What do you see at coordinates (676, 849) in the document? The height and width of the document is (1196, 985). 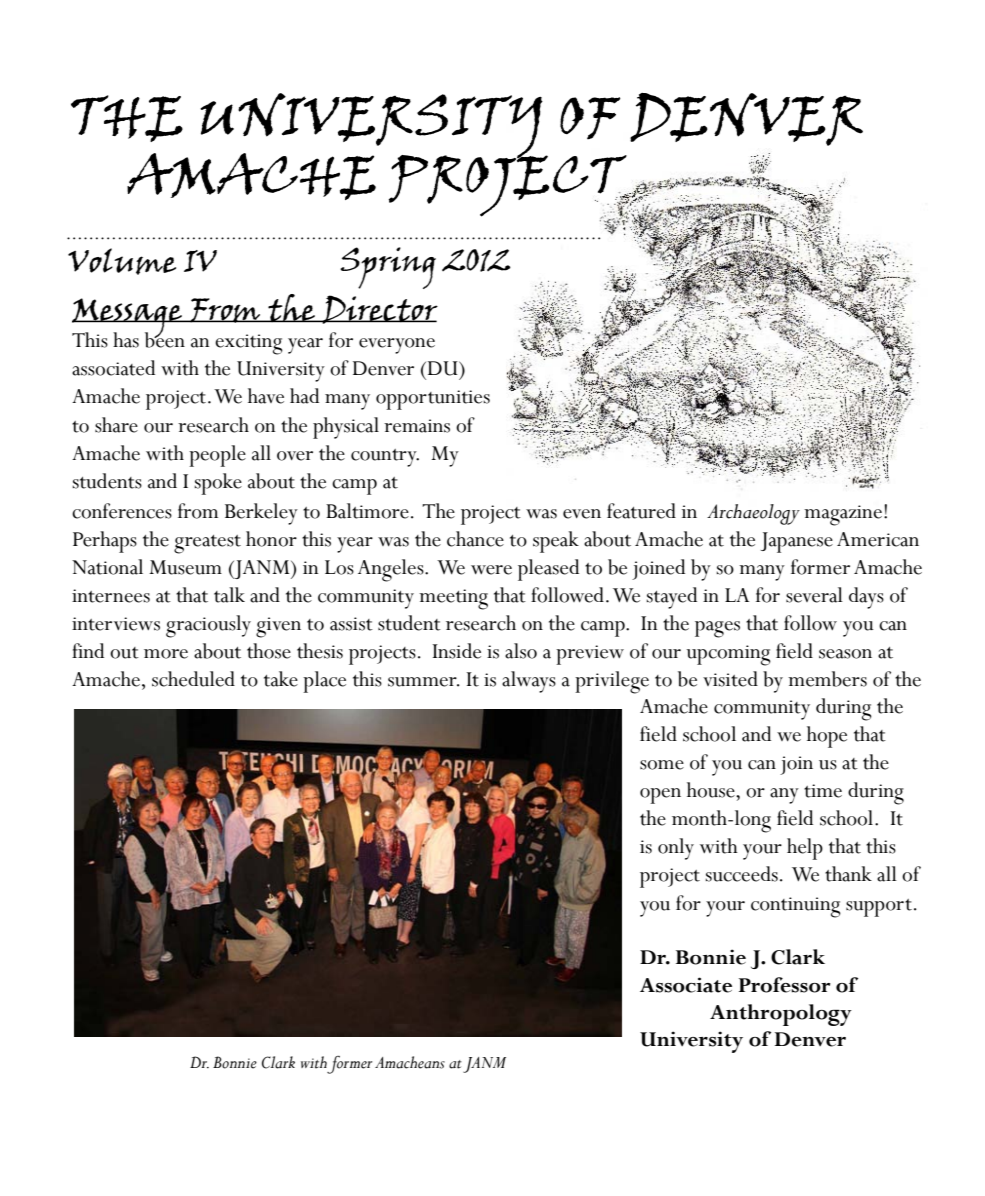 I see `only` at bounding box center [676, 849].
